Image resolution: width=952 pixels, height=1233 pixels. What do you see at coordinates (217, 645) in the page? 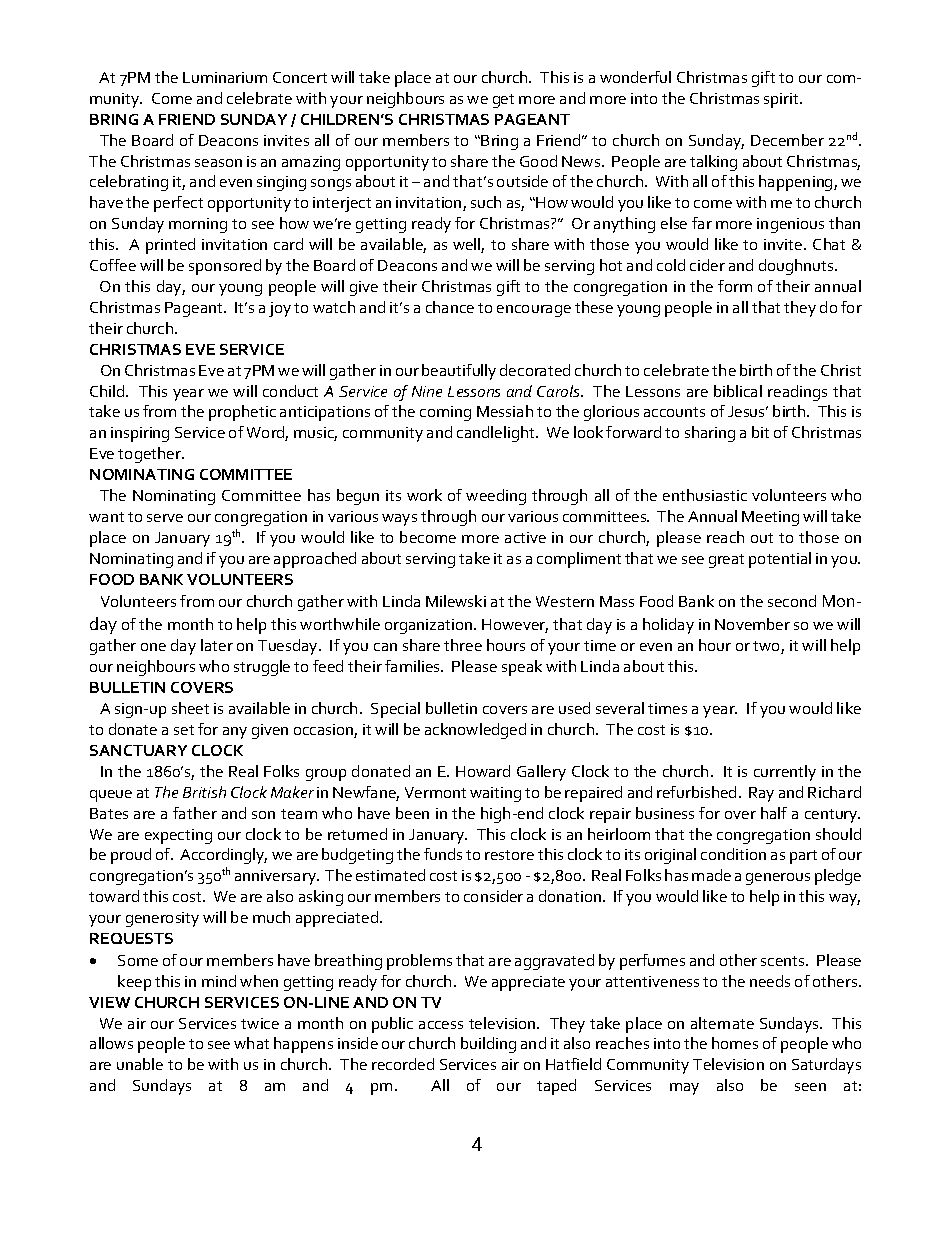
I see `later` at bounding box center [217, 645].
